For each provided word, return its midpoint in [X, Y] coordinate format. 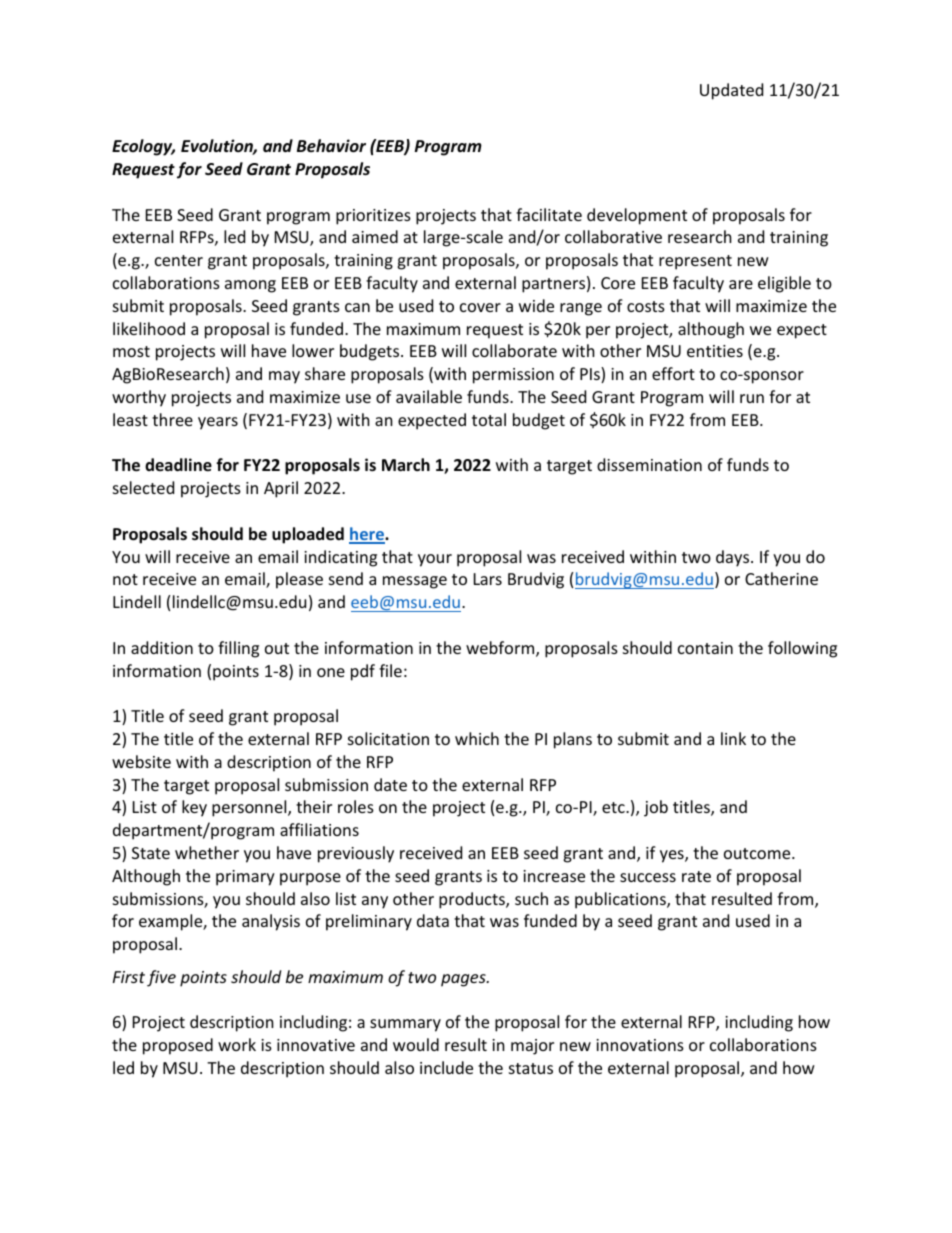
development [637, 216]
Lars [488, 579]
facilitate [549, 214]
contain [705, 648]
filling [238, 649]
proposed [178, 1046]
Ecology [143, 147]
